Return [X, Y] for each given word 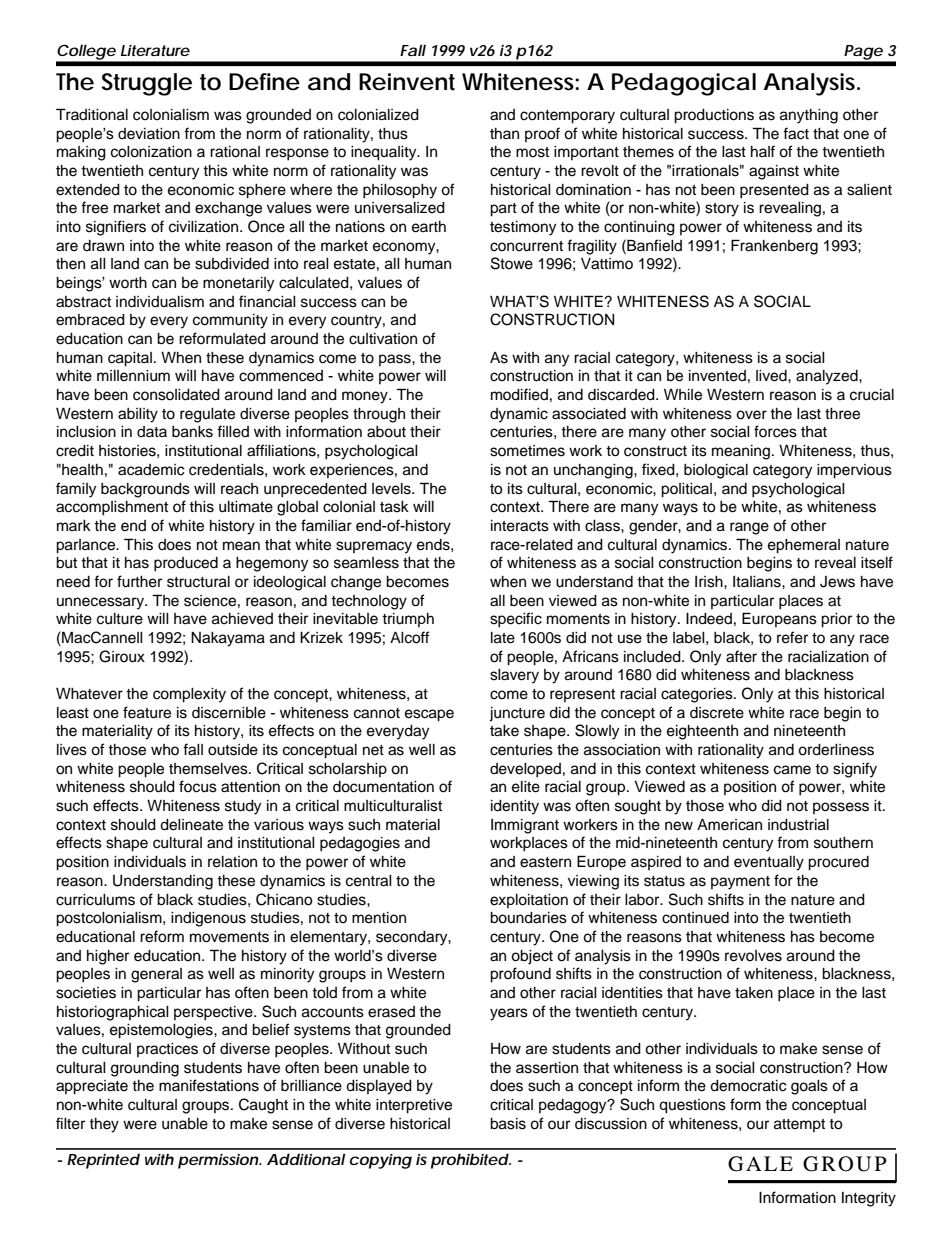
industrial [798, 825]
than [504, 133]
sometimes [527, 451]
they [104, 1125]
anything [809, 116]
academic [151, 470]
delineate [191, 825]
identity [515, 807]
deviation [149, 134]
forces [775, 431]
